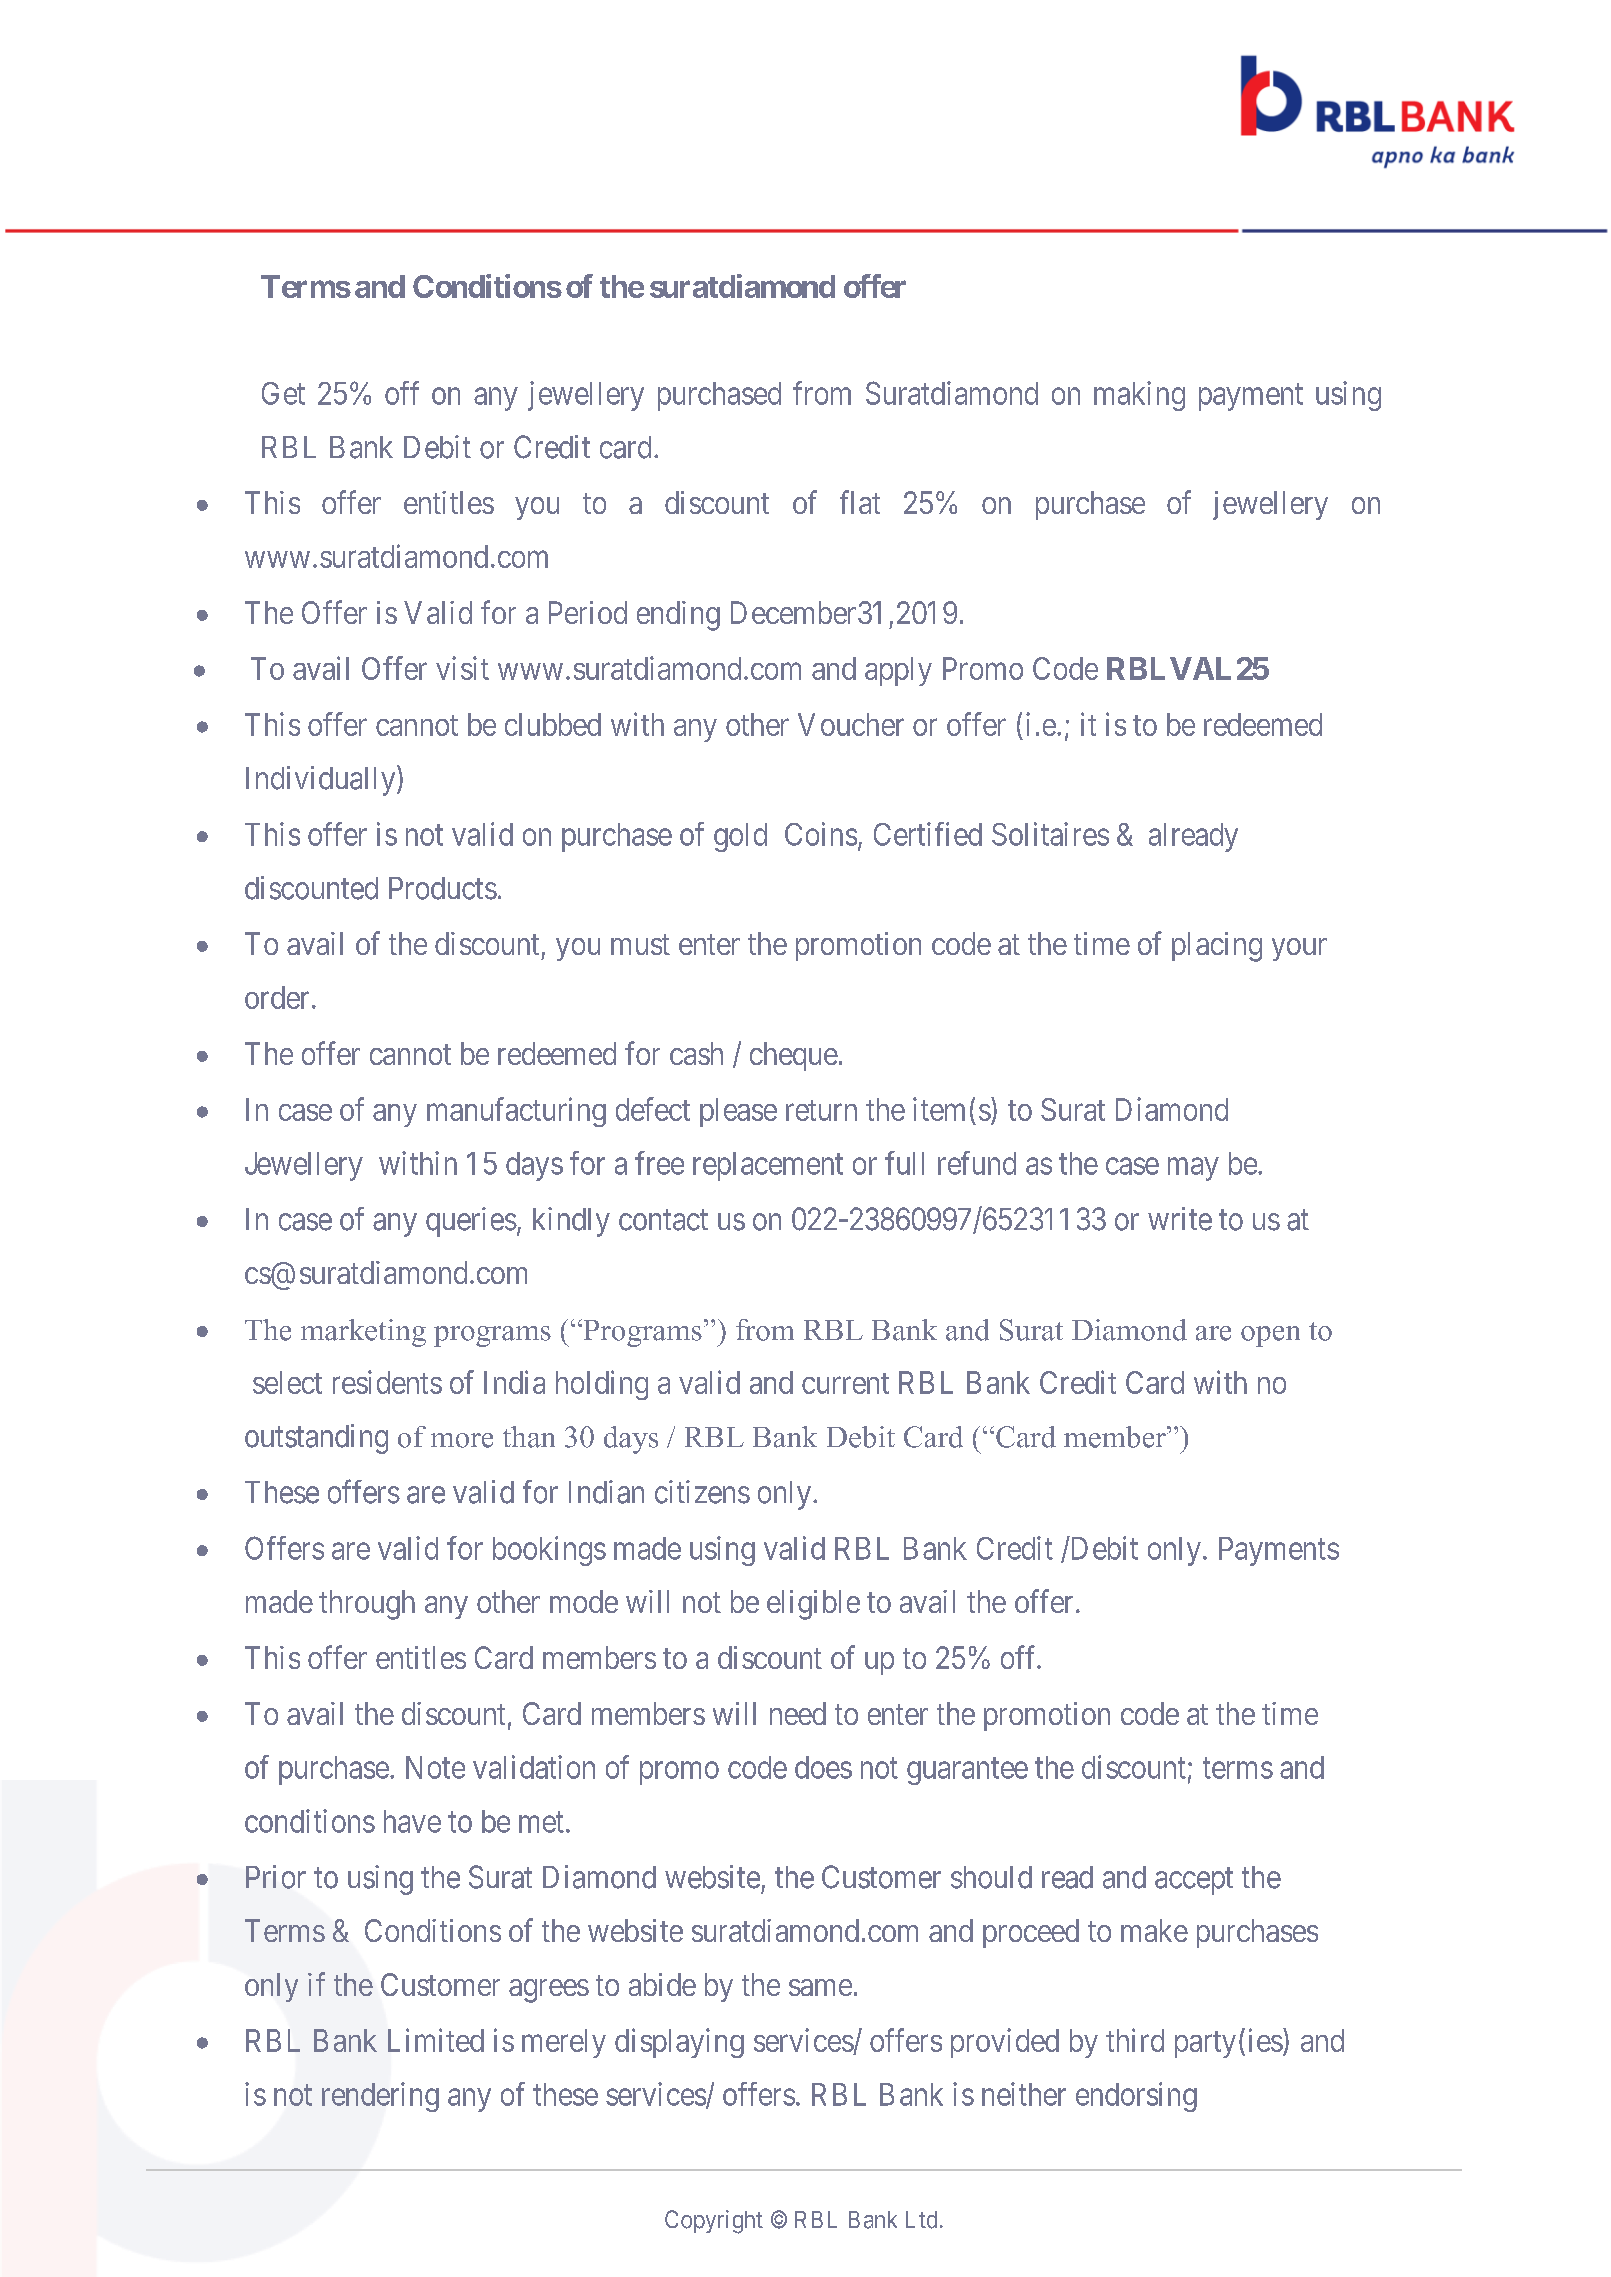 This screenshot has height=2277, width=1611. Describe the element at coordinates (798, 1713) in the screenshot. I see `need` at that location.
